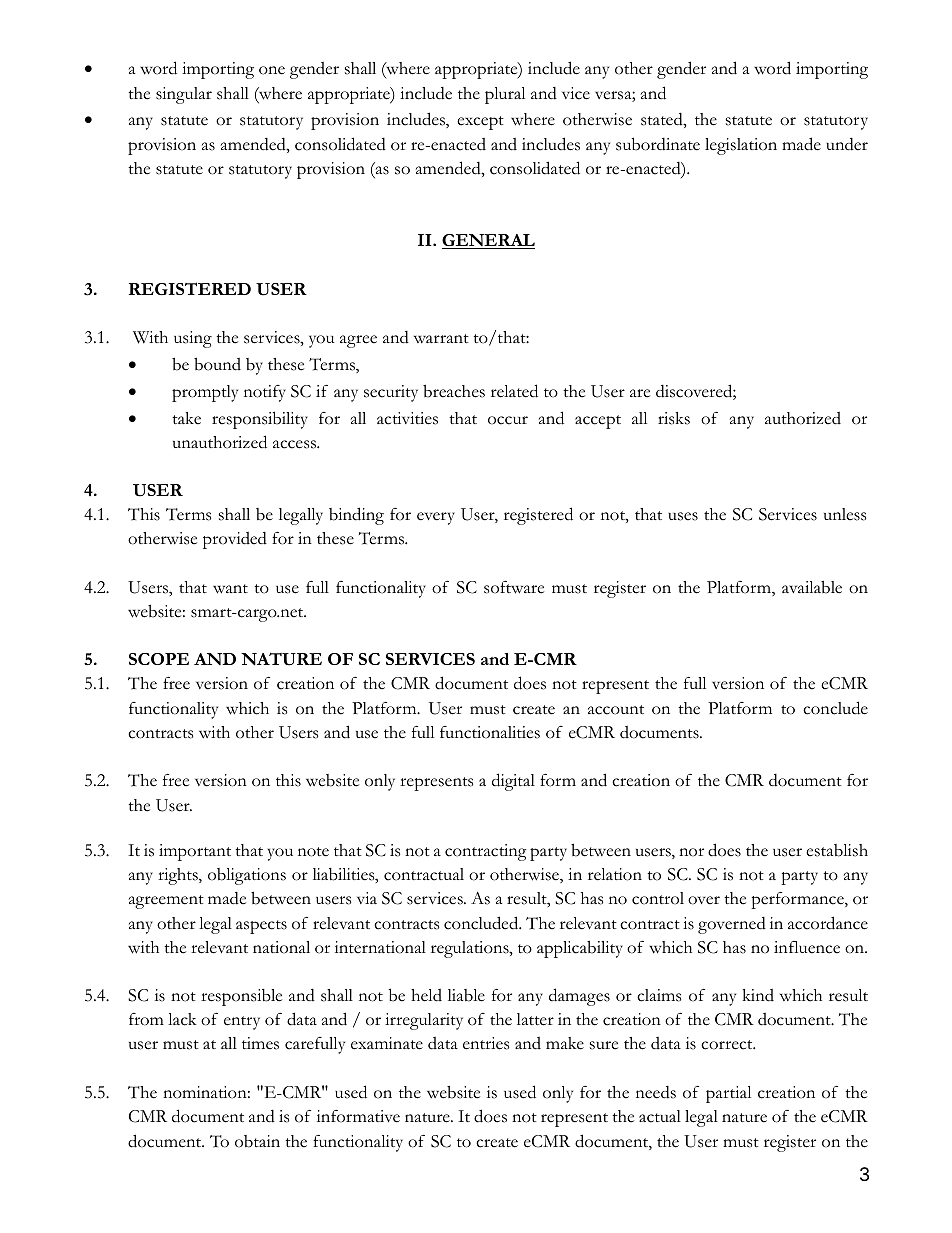  I want to click on entries, so click(486, 1043).
